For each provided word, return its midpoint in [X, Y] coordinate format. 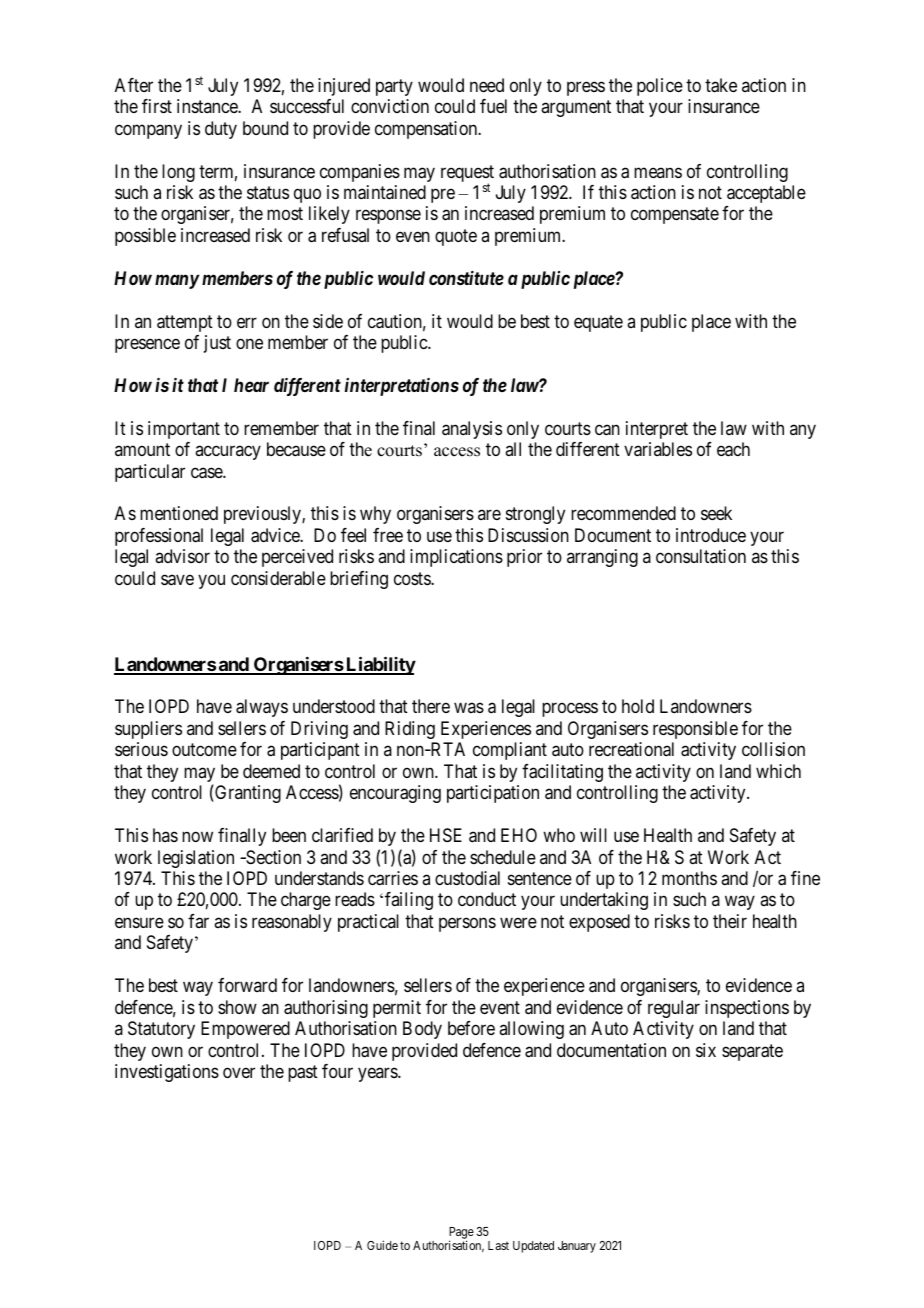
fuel [493, 106]
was [469, 708]
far [198, 921]
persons [467, 924]
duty [221, 130]
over [239, 1072]
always [262, 708]
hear [251, 385]
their [730, 921]
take [721, 85]
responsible [695, 730]
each [733, 449]
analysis [472, 430]
